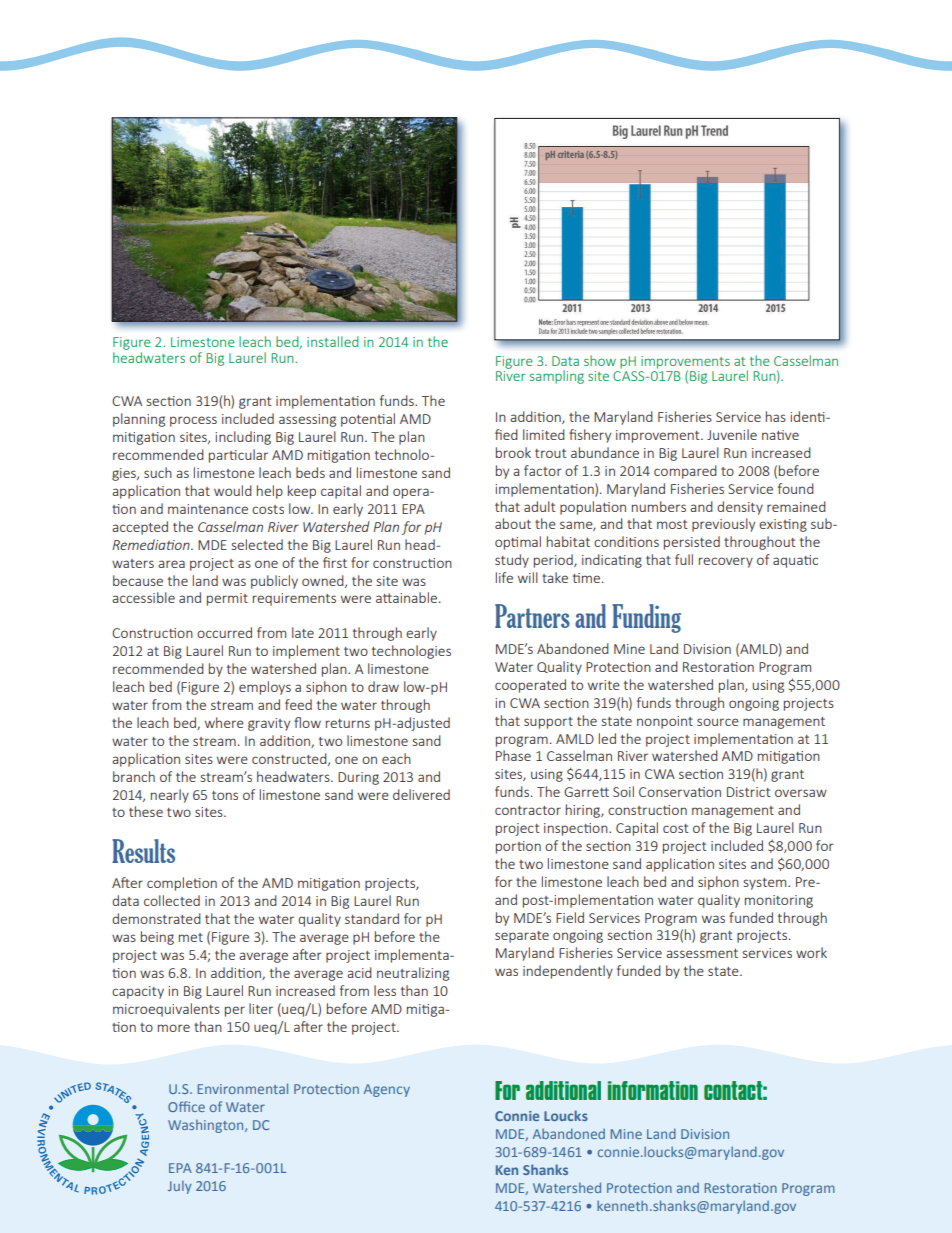 This image has height=1233, width=952. What do you see at coordinates (224, 632) in the image?
I see `occurred` at bounding box center [224, 632].
